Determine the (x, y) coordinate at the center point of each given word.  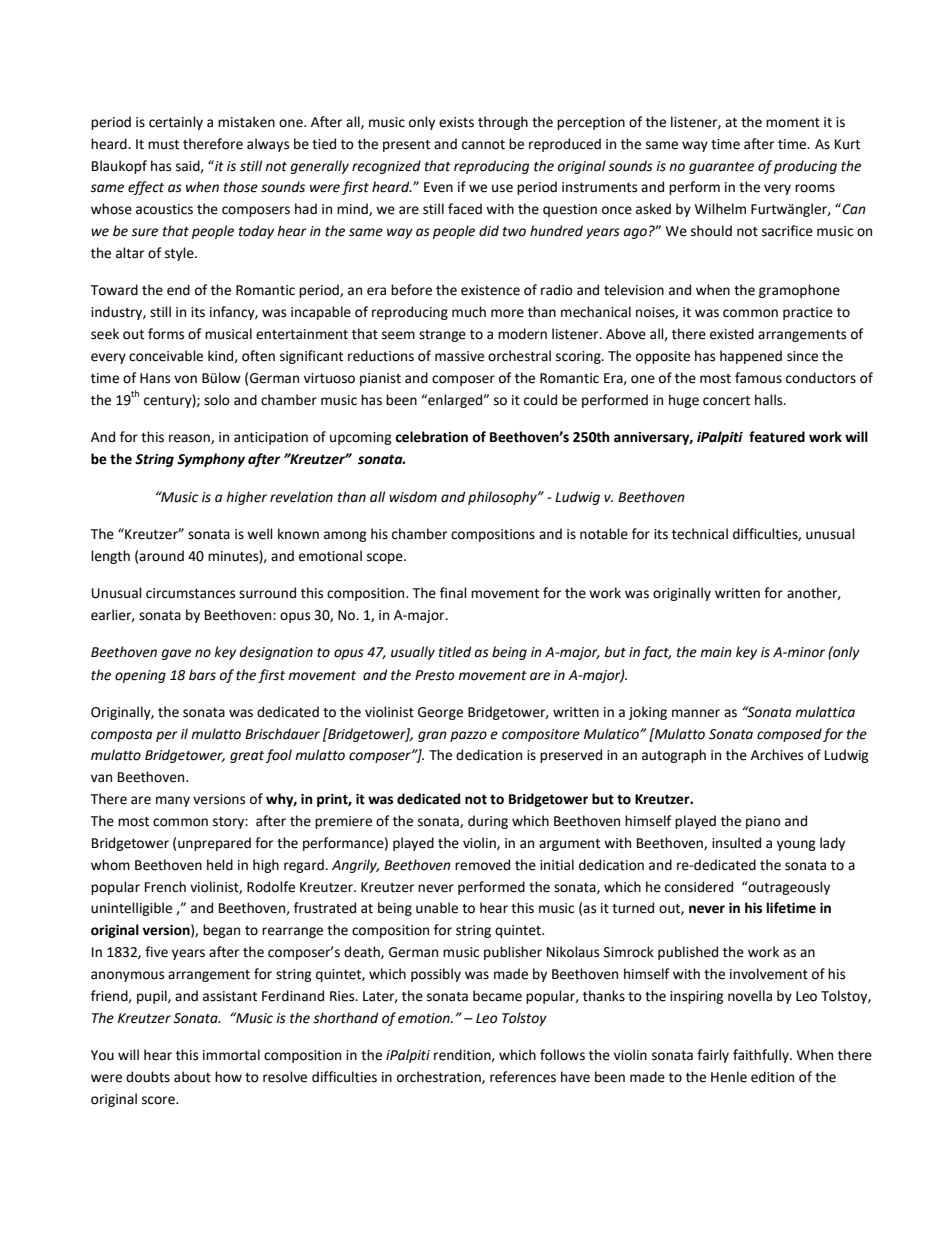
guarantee (721, 168)
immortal (231, 1055)
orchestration (440, 1077)
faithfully (762, 1056)
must (163, 145)
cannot (483, 145)
